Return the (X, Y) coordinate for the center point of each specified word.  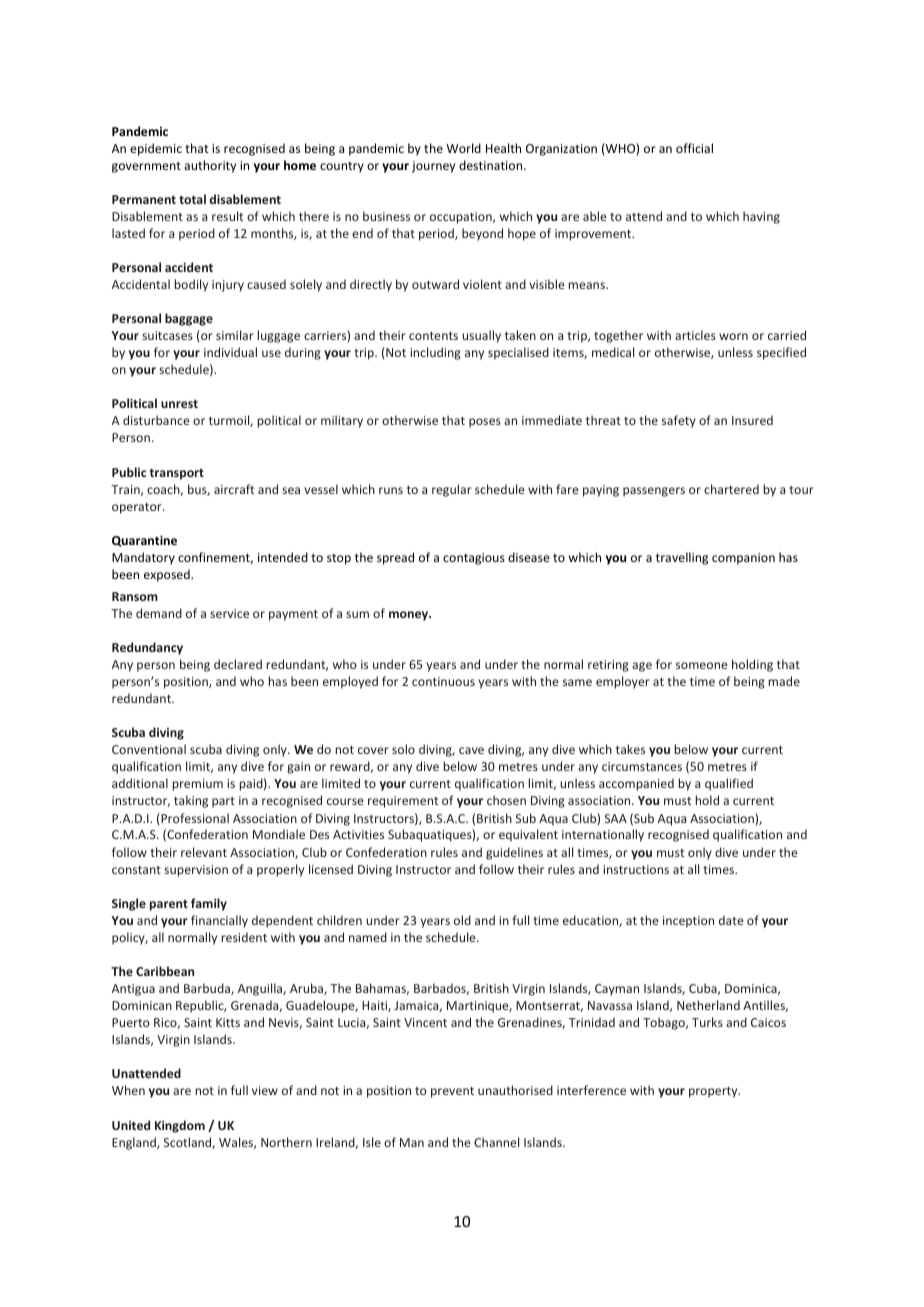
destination (492, 165)
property (714, 1092)
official (694, 148)
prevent (452, 1092)
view (265, 1090)
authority (210, 166)
